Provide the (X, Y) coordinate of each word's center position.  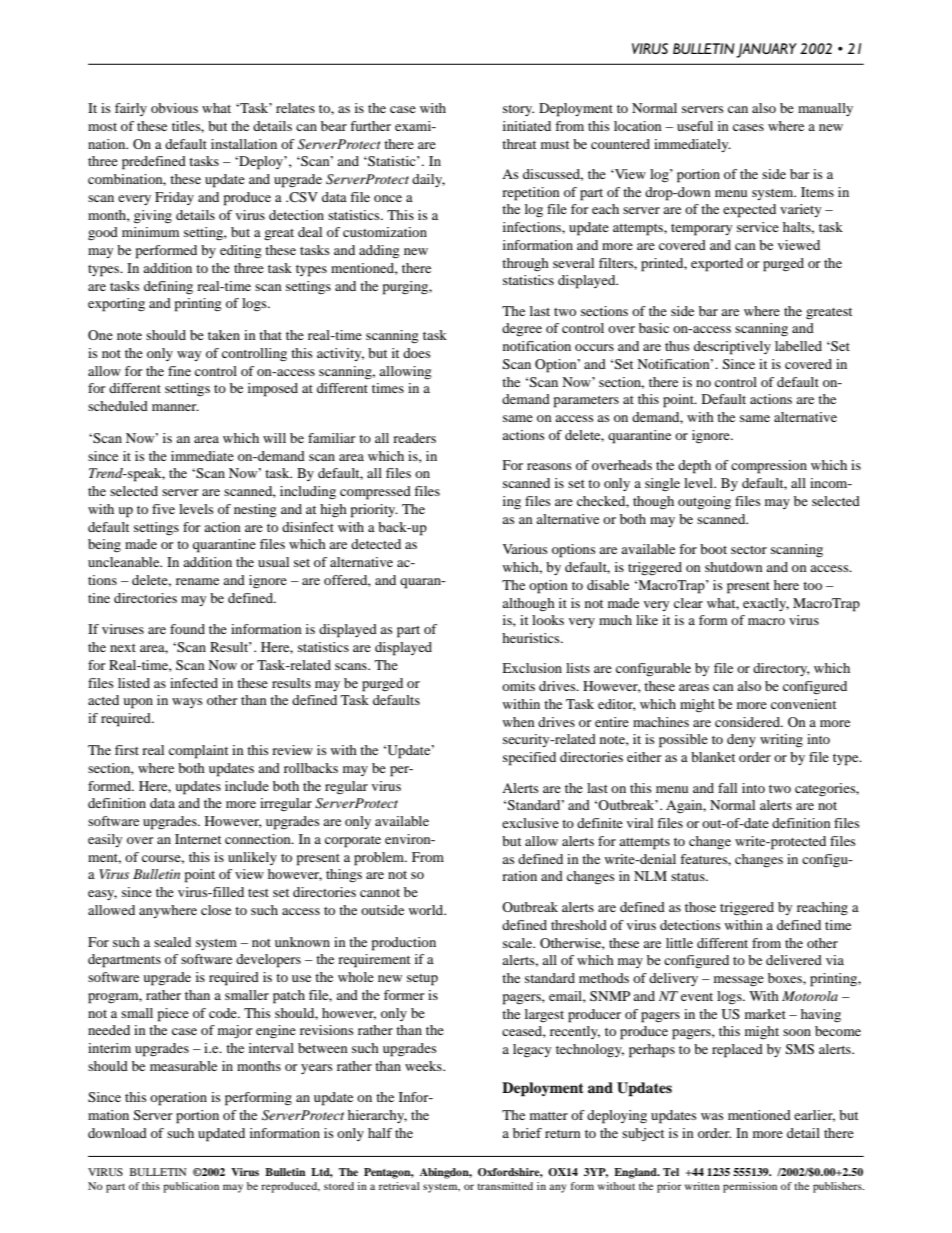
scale (519, 943)
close (216, 910)
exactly (766, 604)
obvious (174, 108)
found (187, 629)
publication (191, 1187)
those (700, 907)
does (417, 353)
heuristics (532, 638)
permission (750, 1187)
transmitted (505, 1186)
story (518, 110)
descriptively (732, 348)
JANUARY (766, 50)
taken (224, 335)
